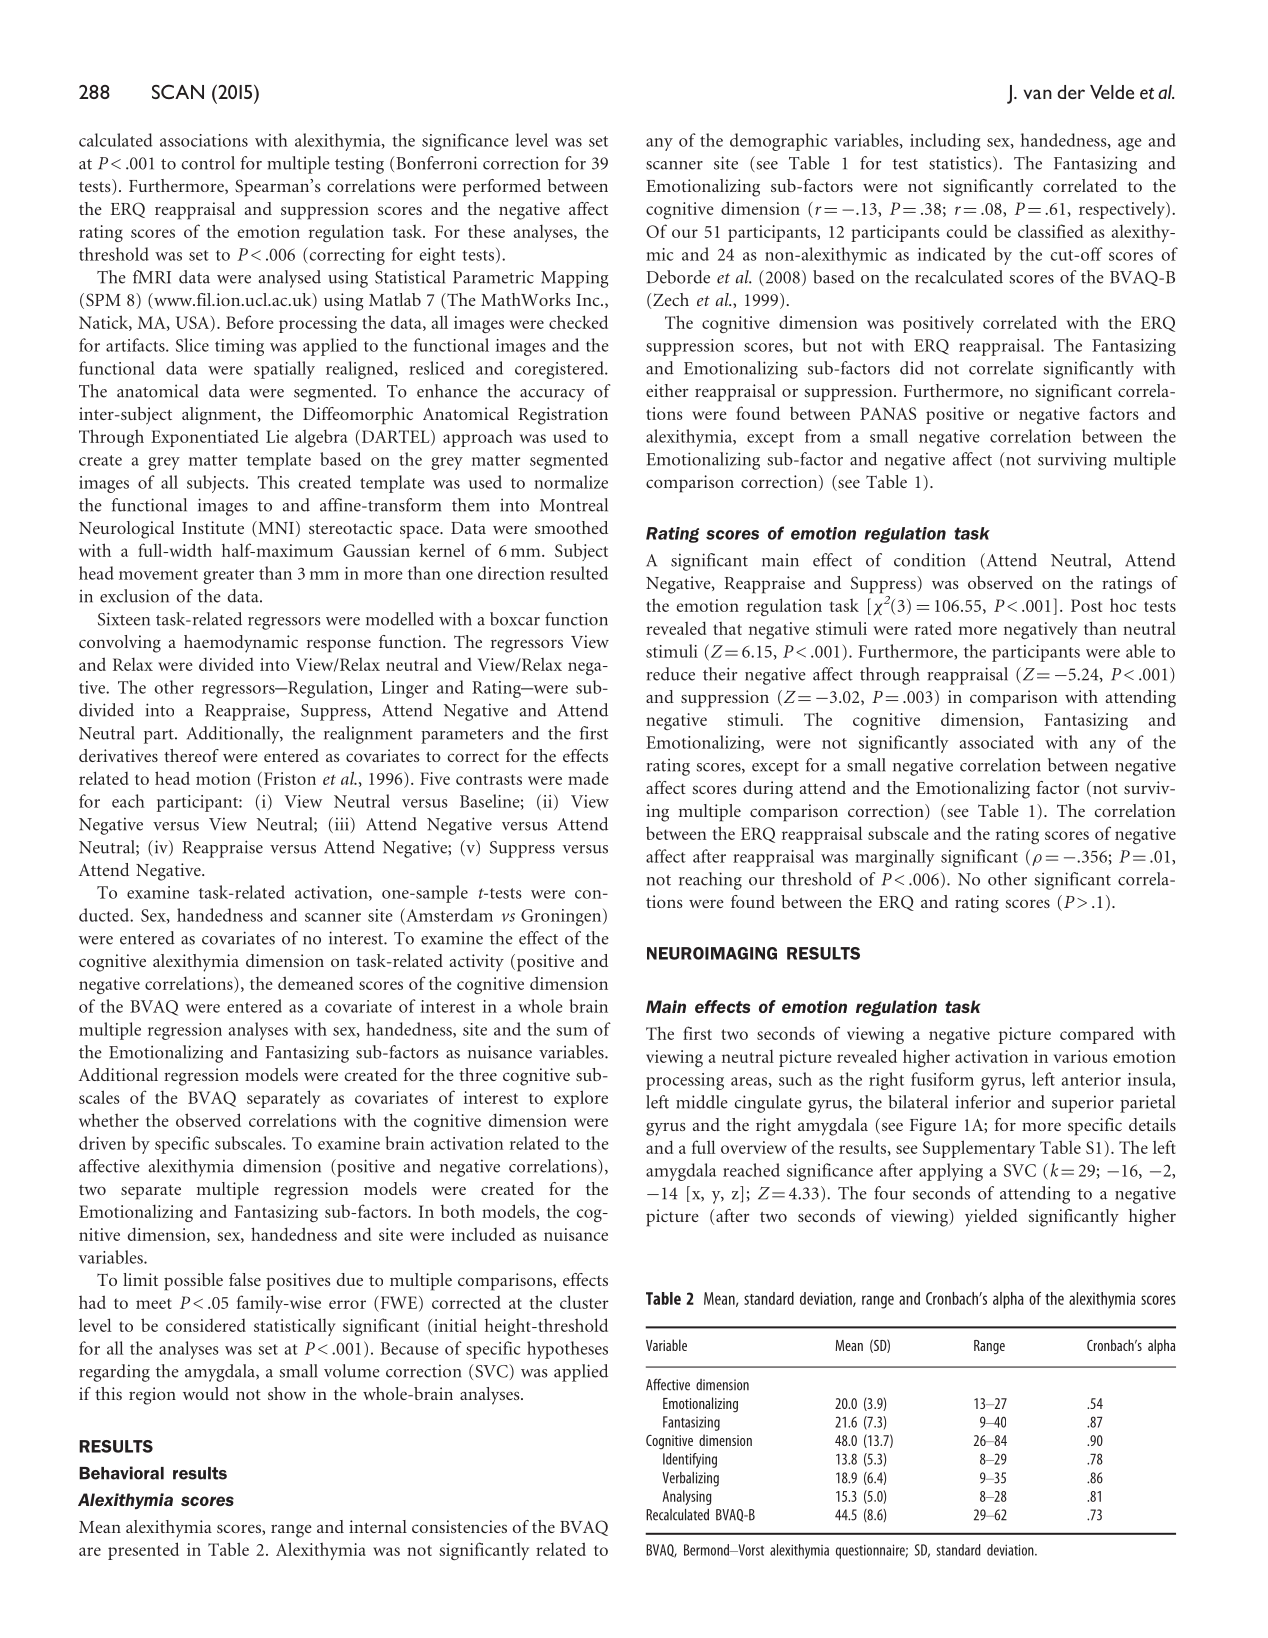  Describe the element at coordinates (502, 188) in the document. I see `performed` at that location.
